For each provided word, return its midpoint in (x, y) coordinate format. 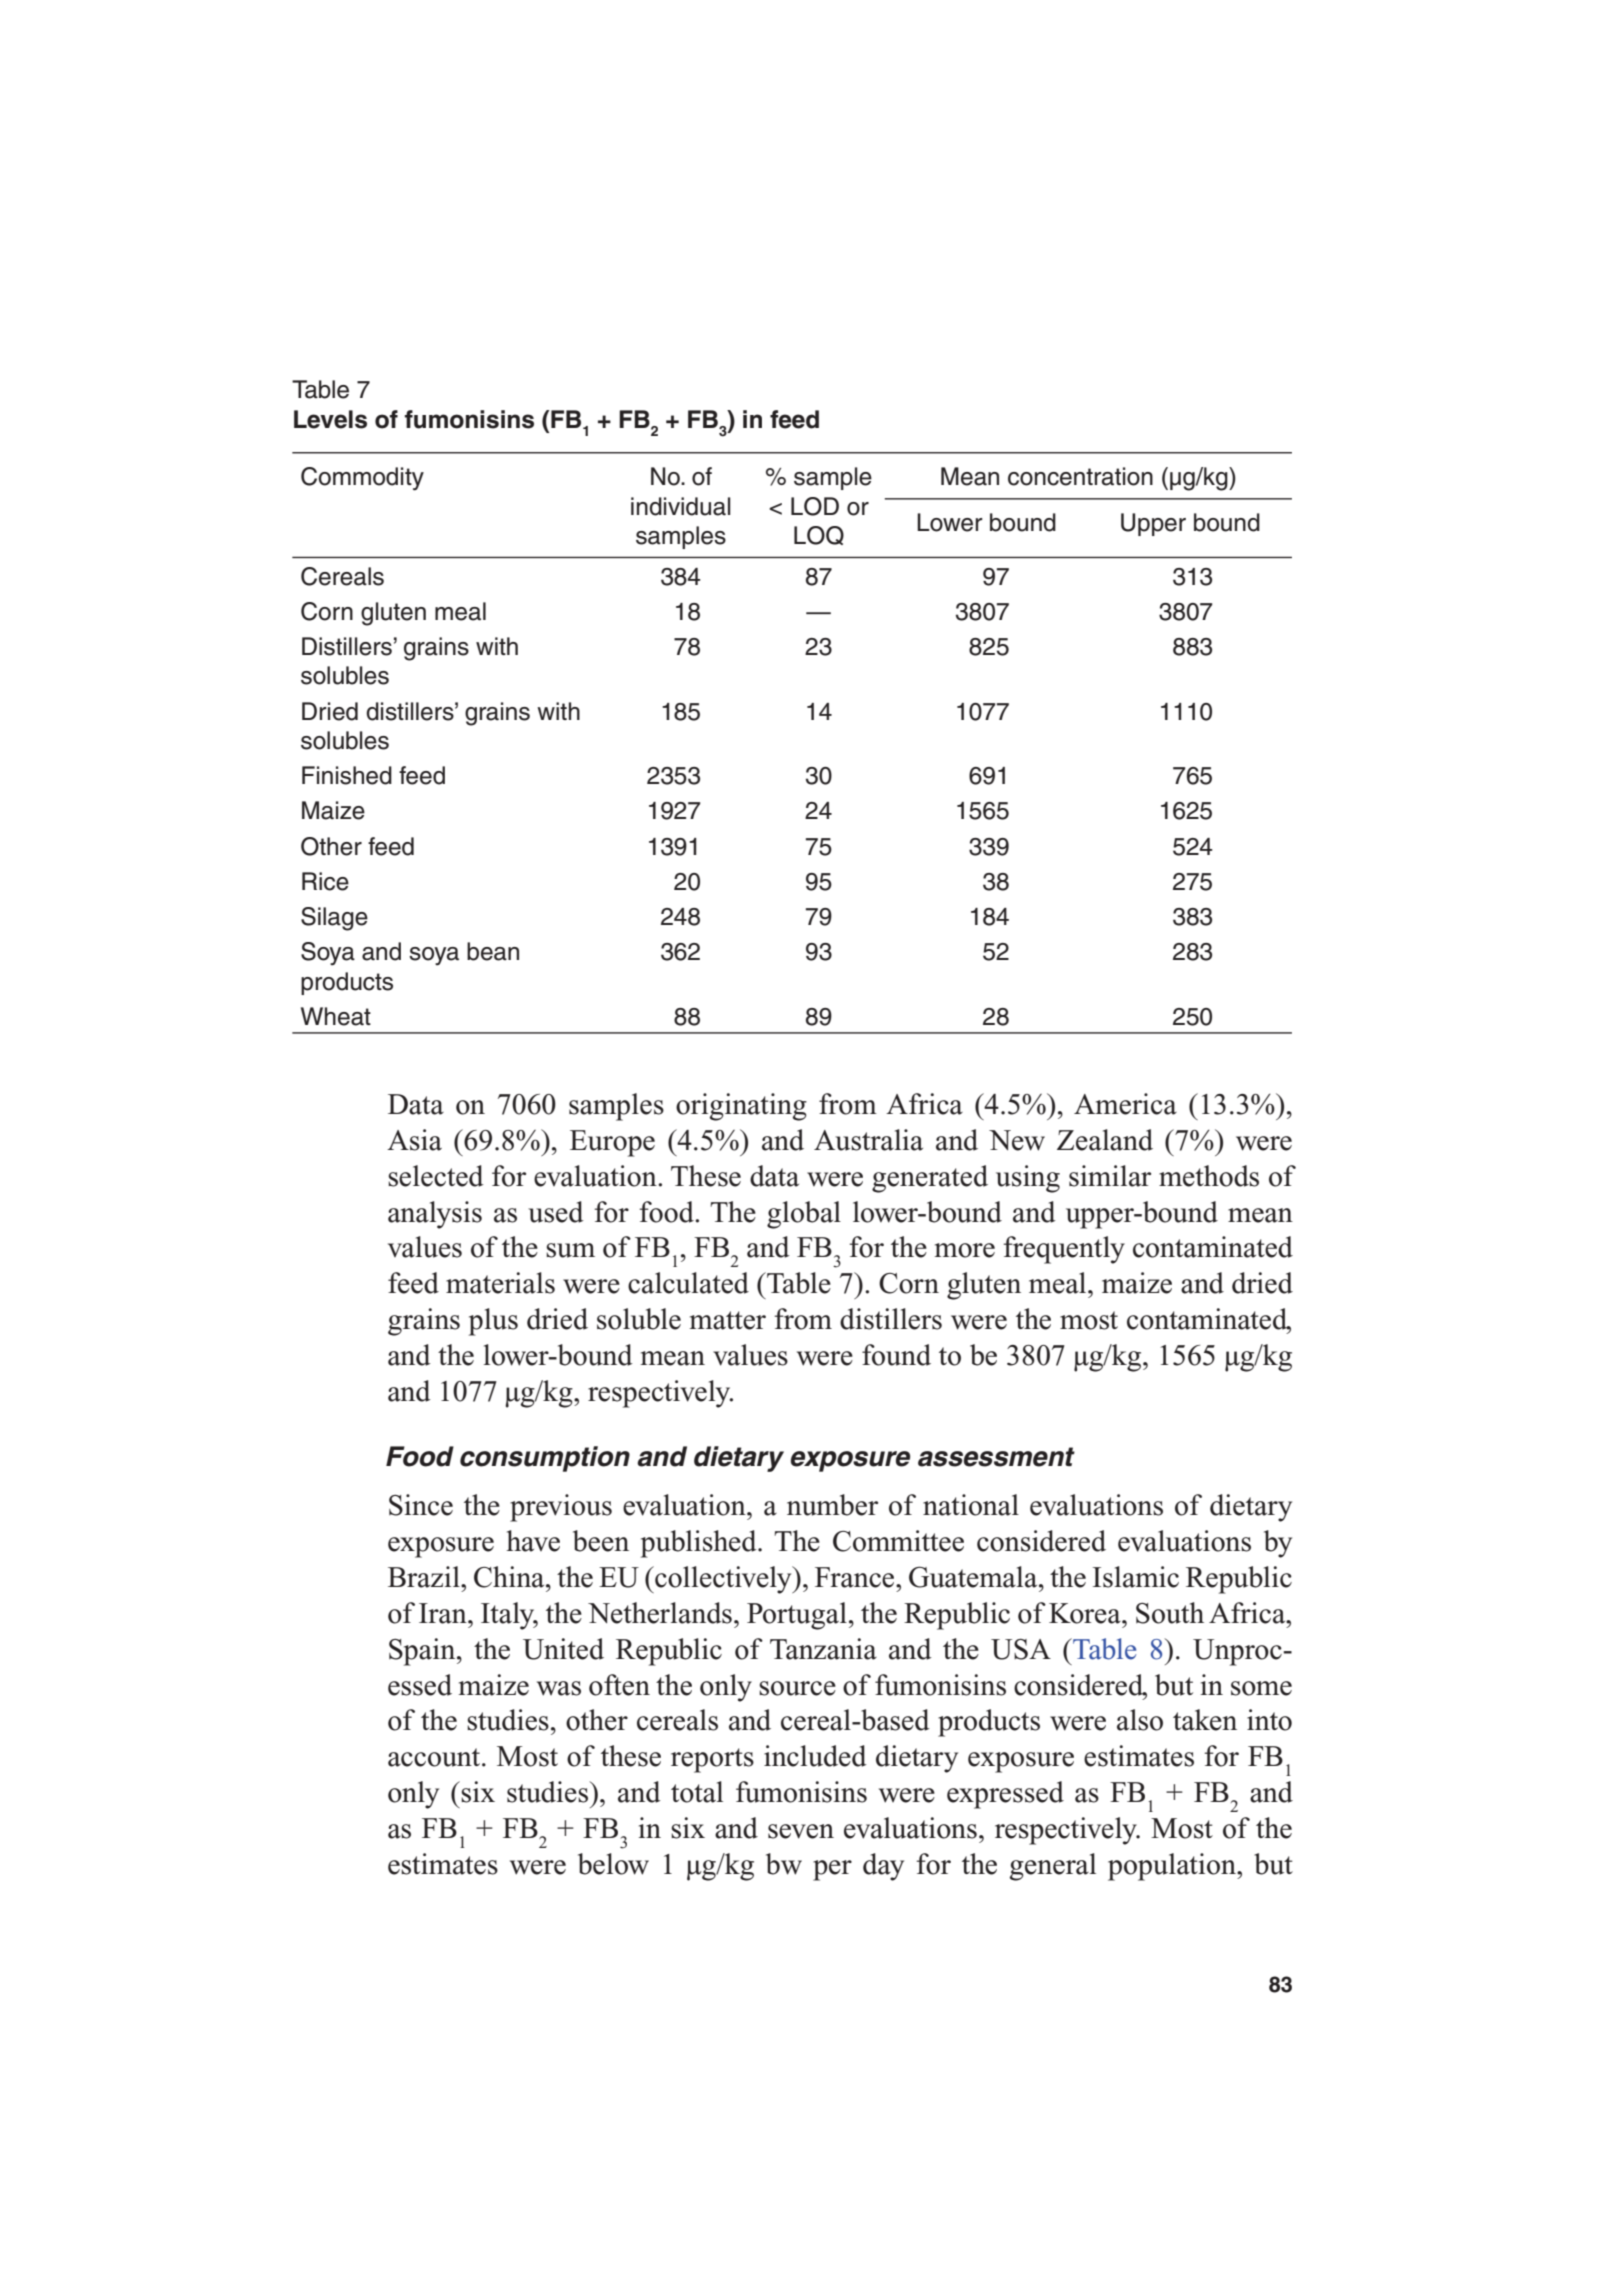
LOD (815, 506)
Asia (414, 1140)
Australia (868, 1140)
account (435, 1757)
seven (801, 1831)
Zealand (1105, 1140)
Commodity (362, 479)
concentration (1080, 476)
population (1173, 1867)
